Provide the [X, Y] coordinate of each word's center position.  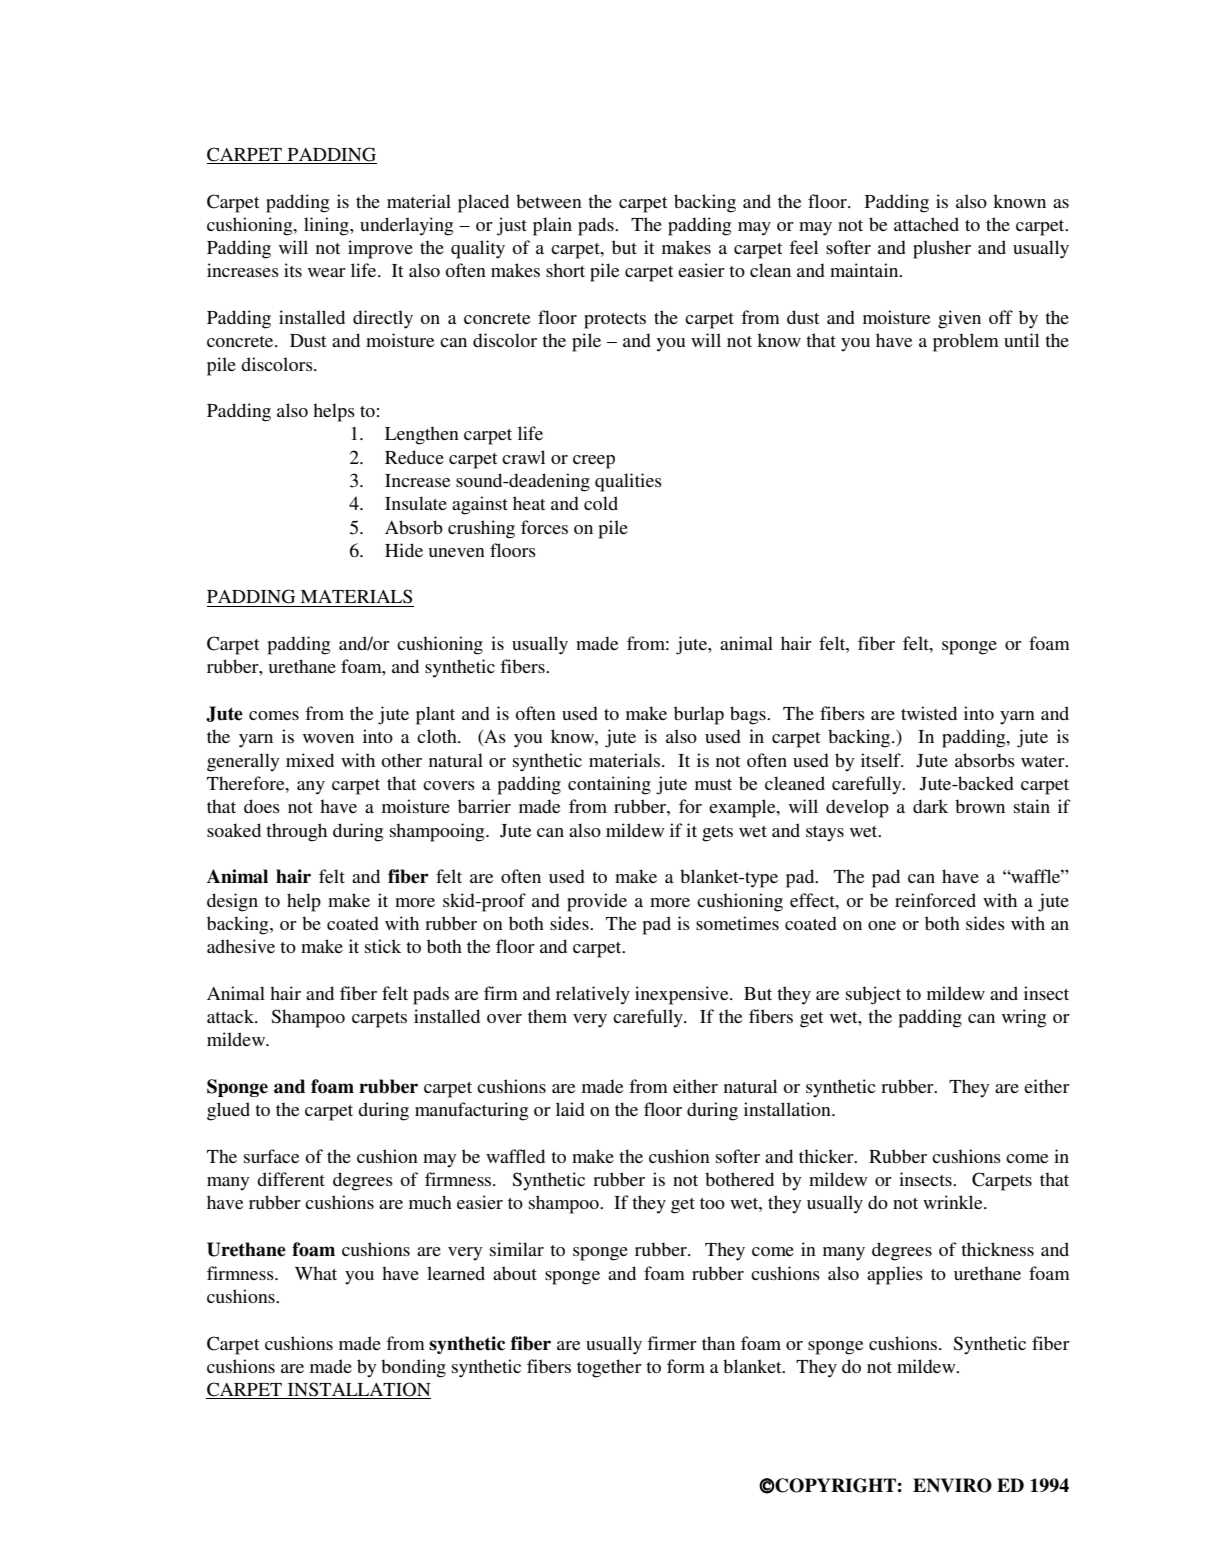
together [609, 1368]
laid [570, 1109]
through [296, 832]
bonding [413, 1368]
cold [601, 503]
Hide [404, 550]
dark [930, 806]
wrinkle [954, 1202]
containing [609, 785]
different [291, 1179]
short [565, 270]
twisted [929, 713]
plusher [942, 249]
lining [327, 226]
